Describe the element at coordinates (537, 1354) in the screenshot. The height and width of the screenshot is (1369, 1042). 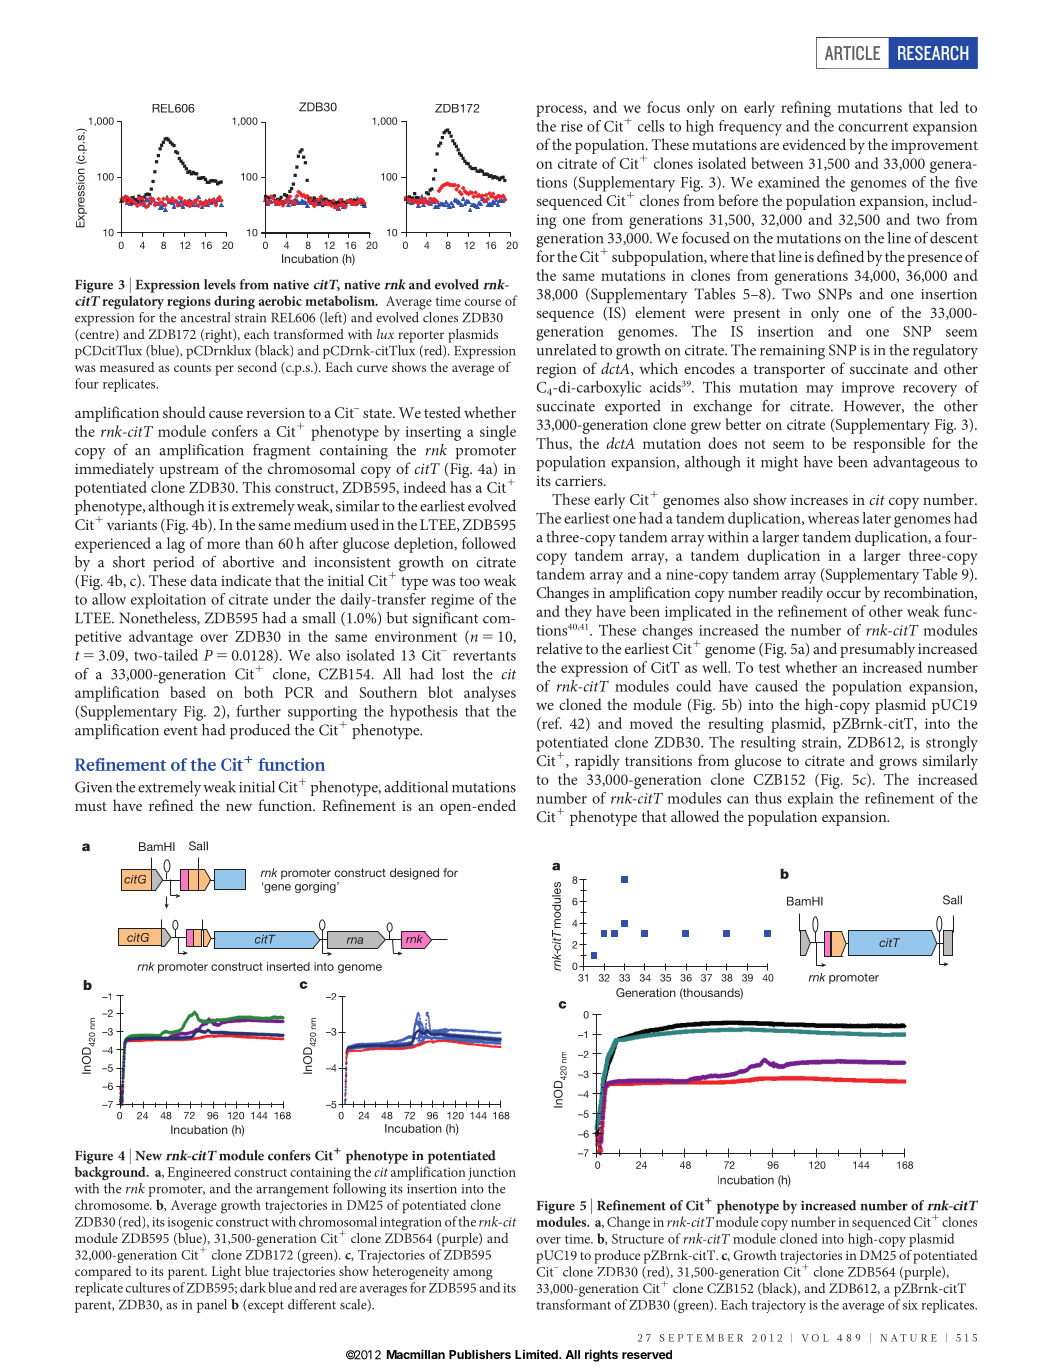
I see `Limited` at that location.
